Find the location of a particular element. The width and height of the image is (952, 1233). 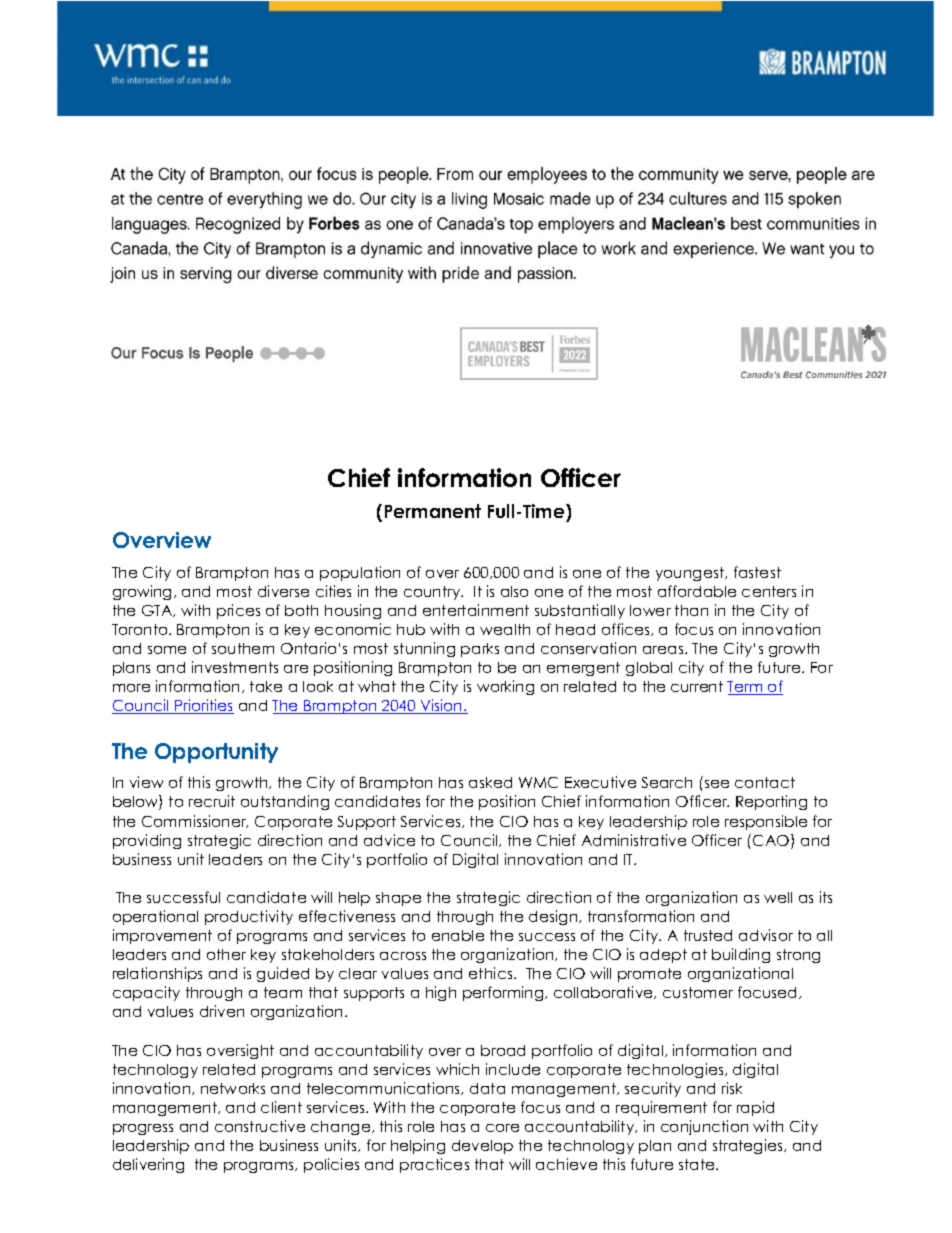

youngest is located at coordinates (691, 574).
